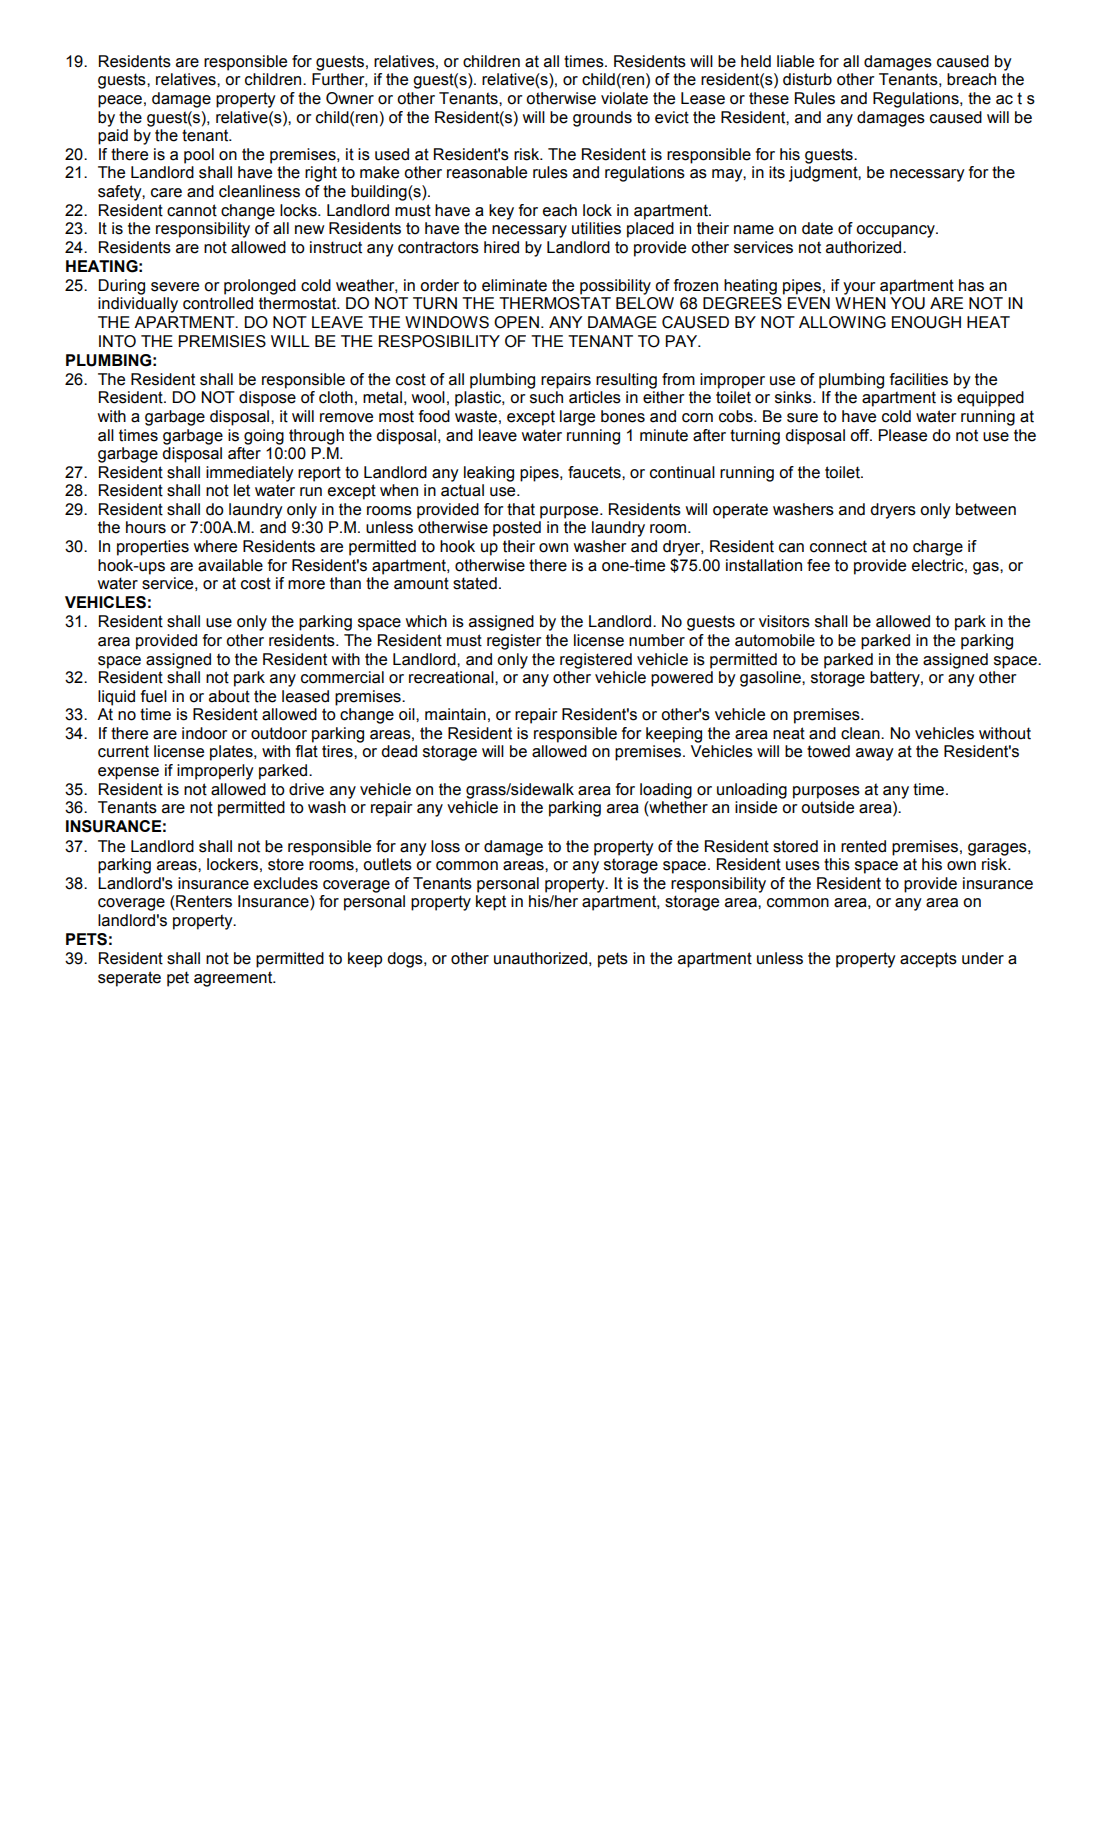 This screenshot has height=1827, width=1109. Describe the element at coordinates (491, 903) in the screenshot. I see `kept` at that location.
